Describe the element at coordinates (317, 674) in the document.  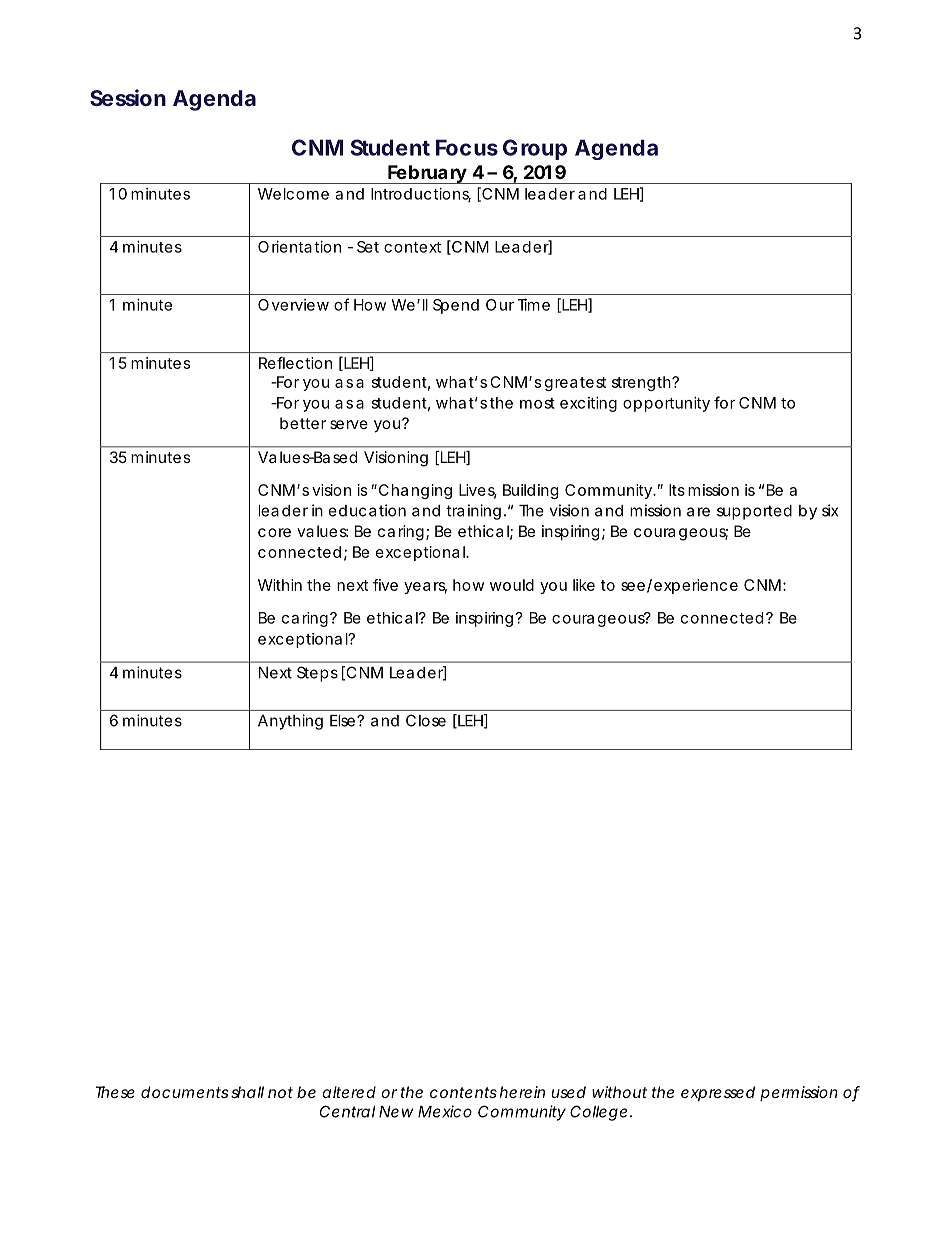
I see `Steps` at that location.
